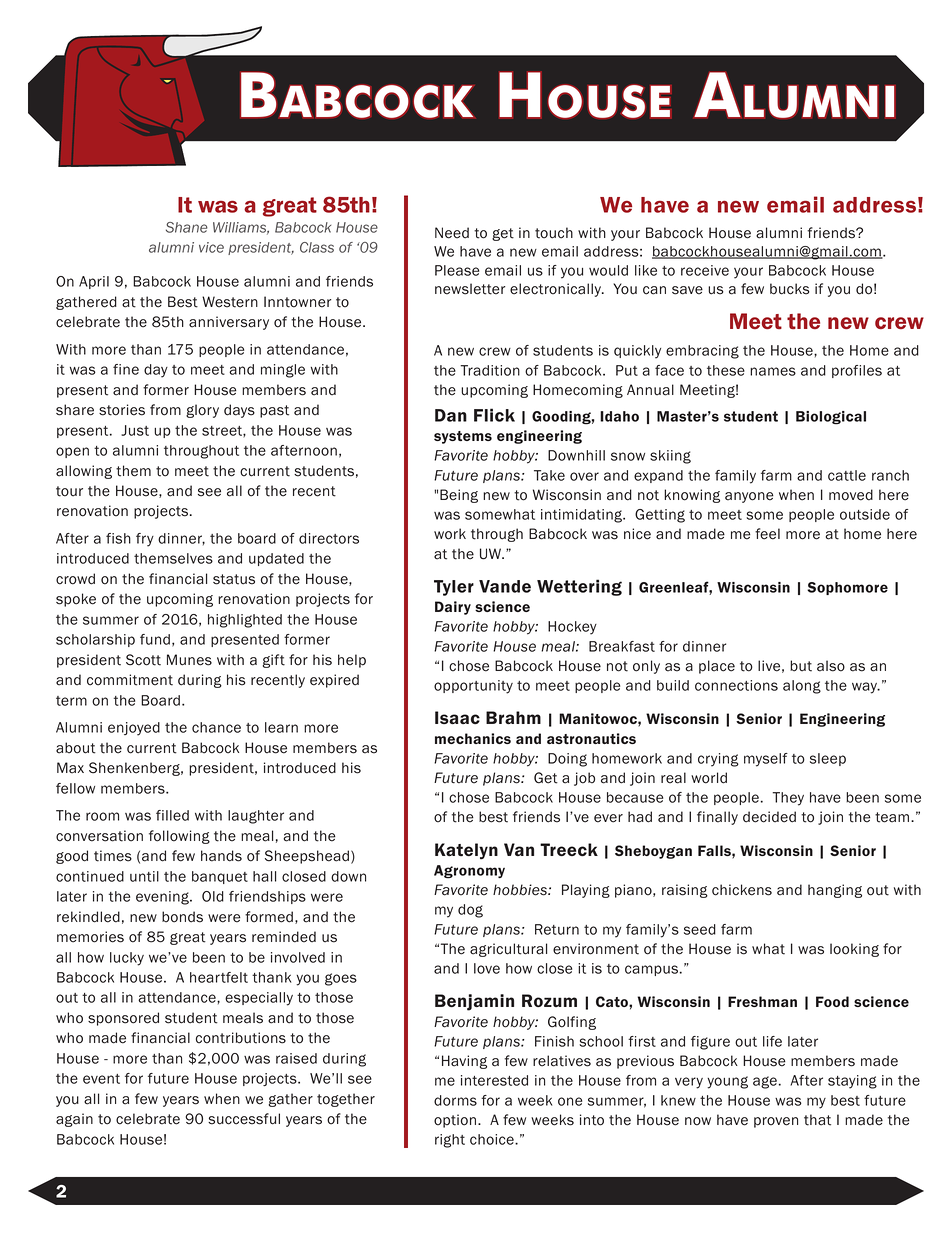 The height and width of the image is (1233, 952). What do you see at coordinates (457, 270) in the image?
I see `Please` at bounding box center [457, 270].
